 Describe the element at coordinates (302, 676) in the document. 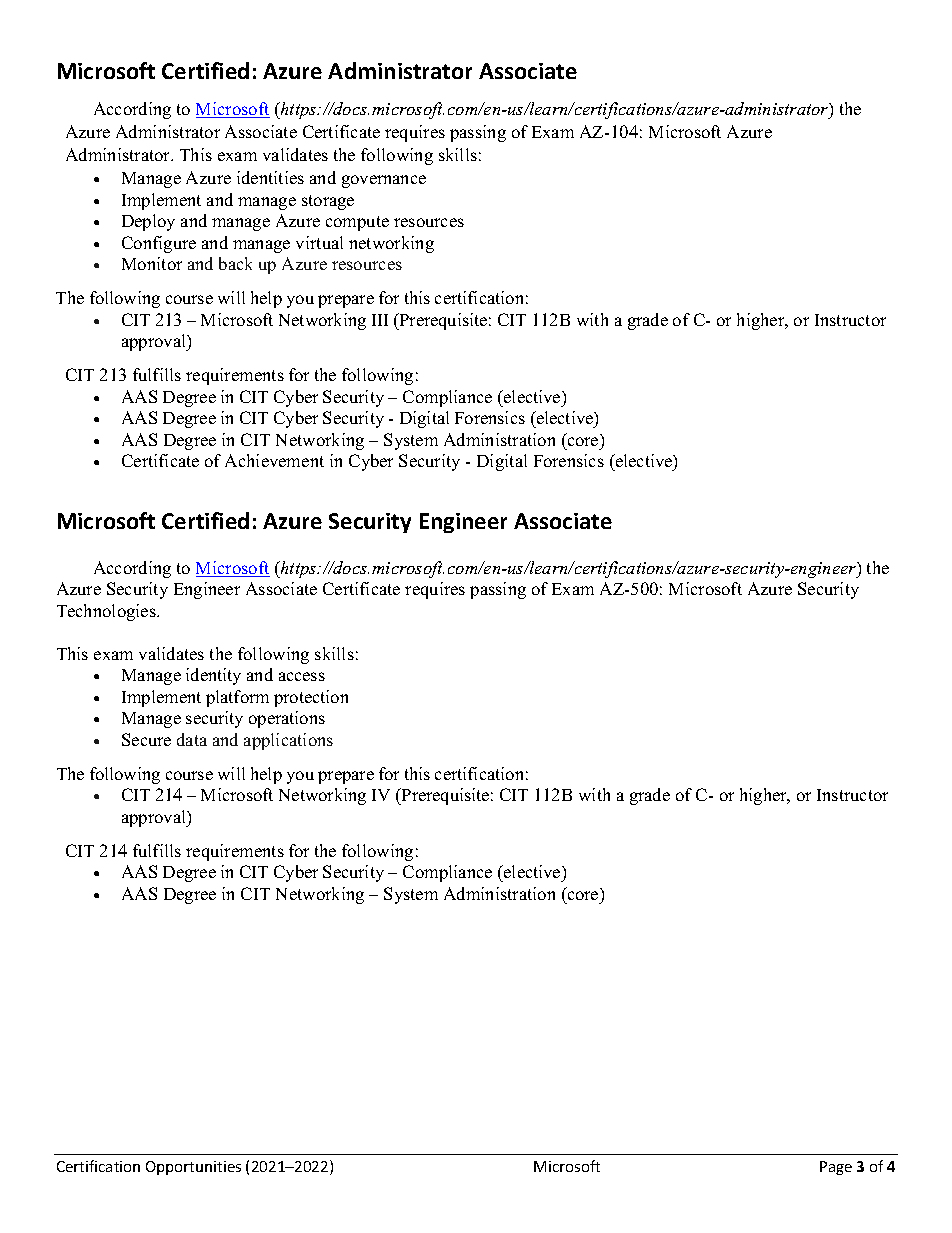

I see `access` at that location.
